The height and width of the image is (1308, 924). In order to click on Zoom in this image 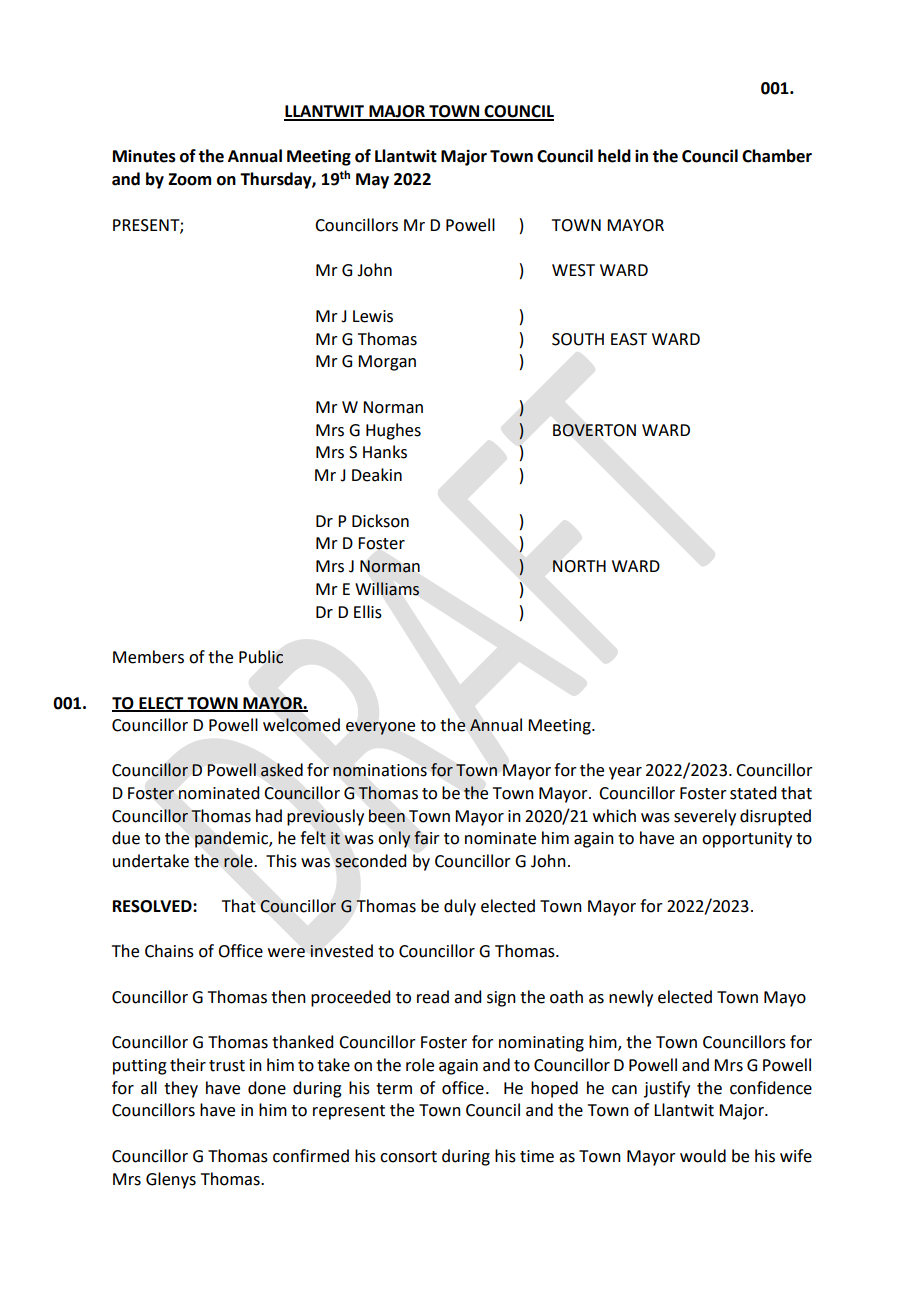, I will do `click(189, 179)`.
